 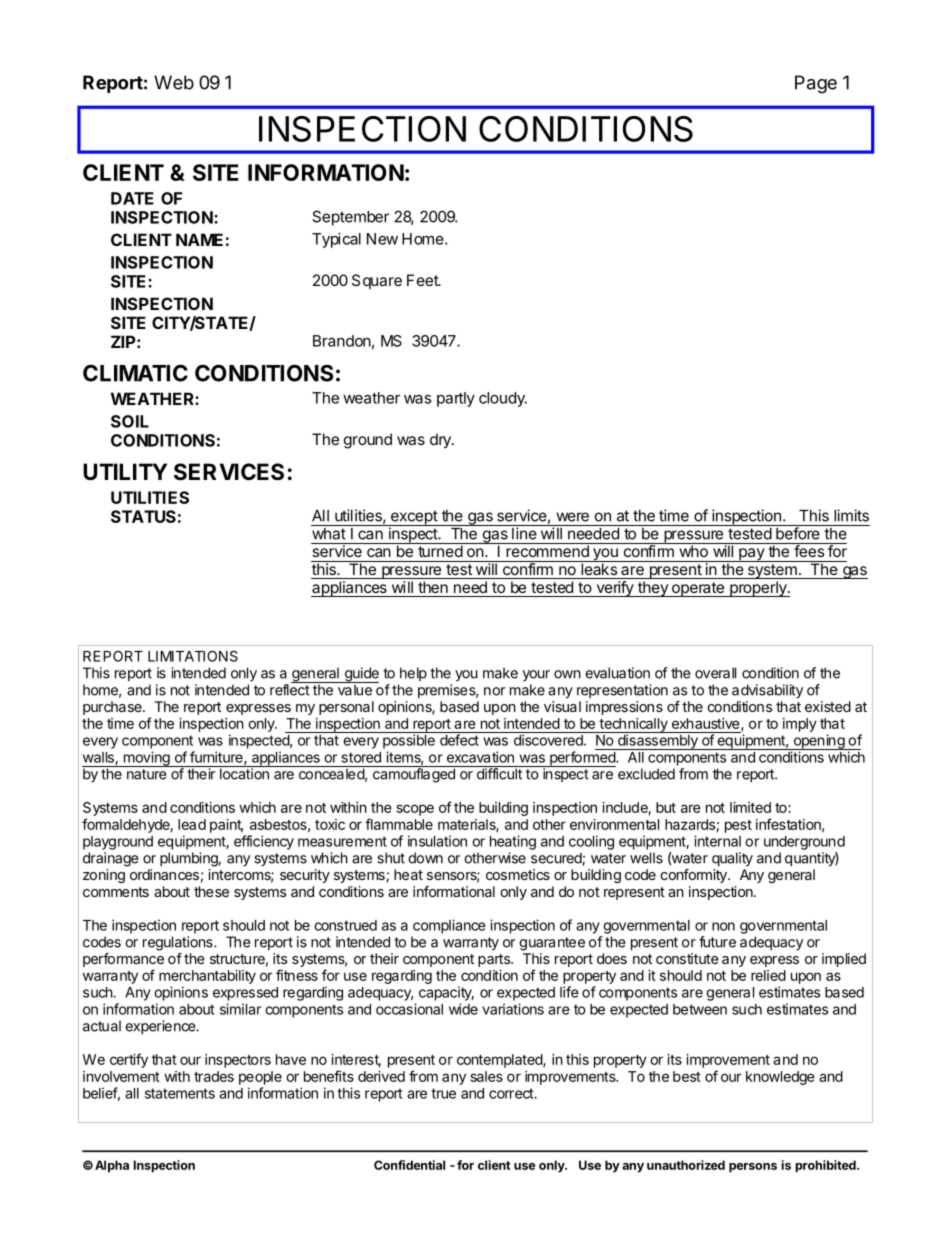 I want to click on cosmetics, so click(x=518, y=874).
